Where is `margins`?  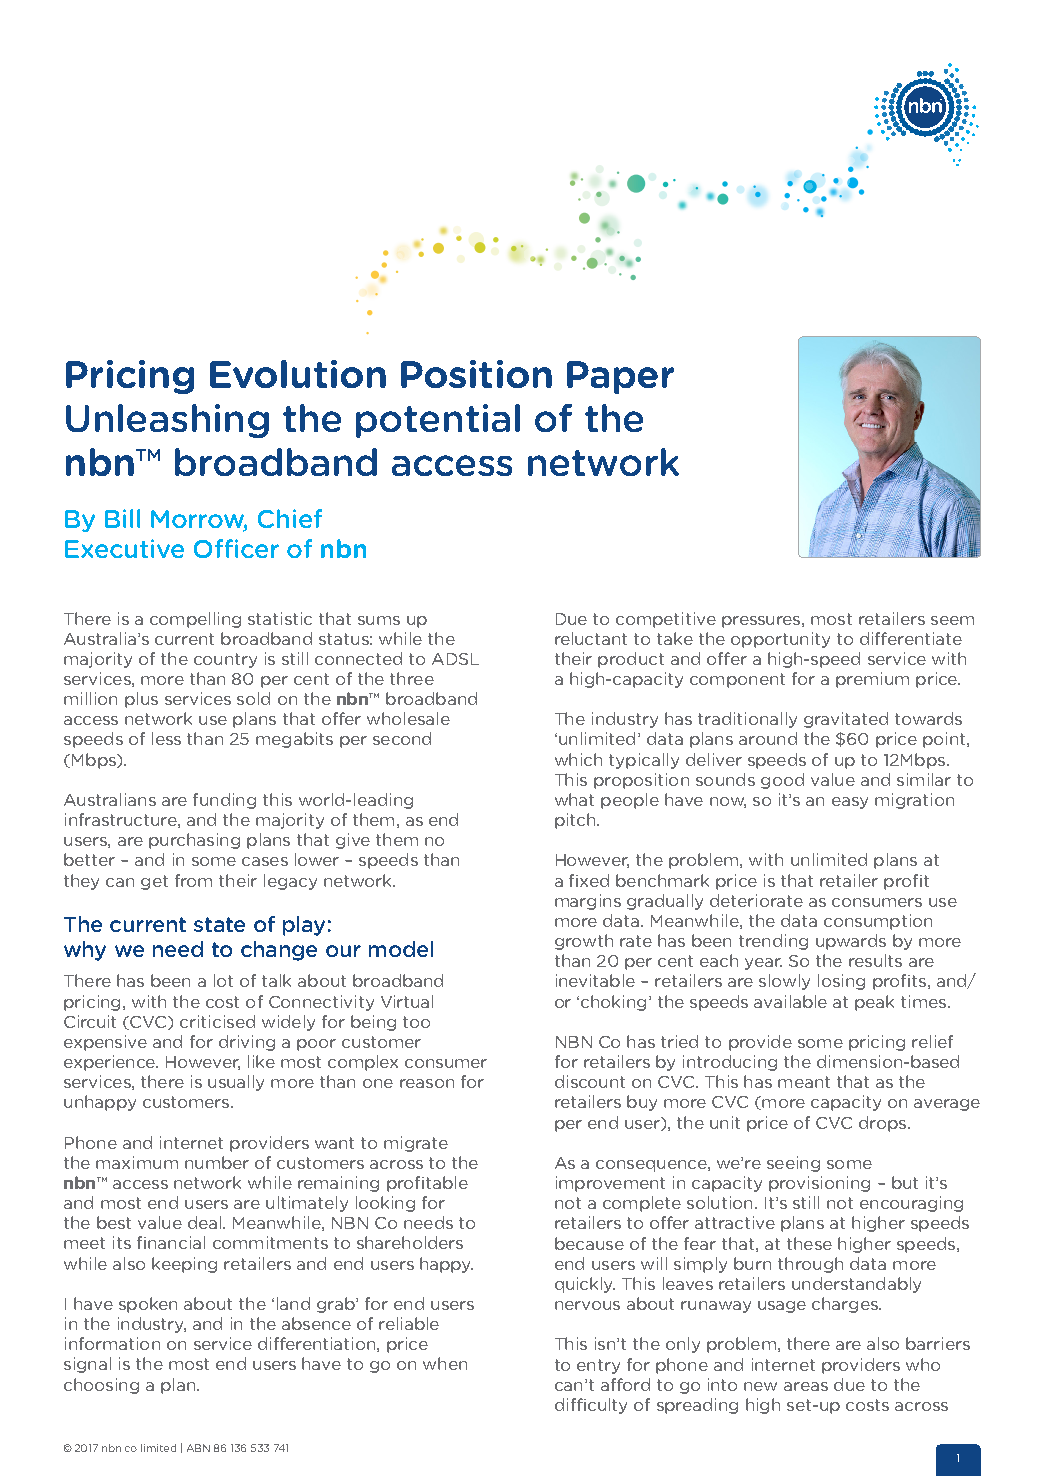
margins is located at coordinates (588, 902).
